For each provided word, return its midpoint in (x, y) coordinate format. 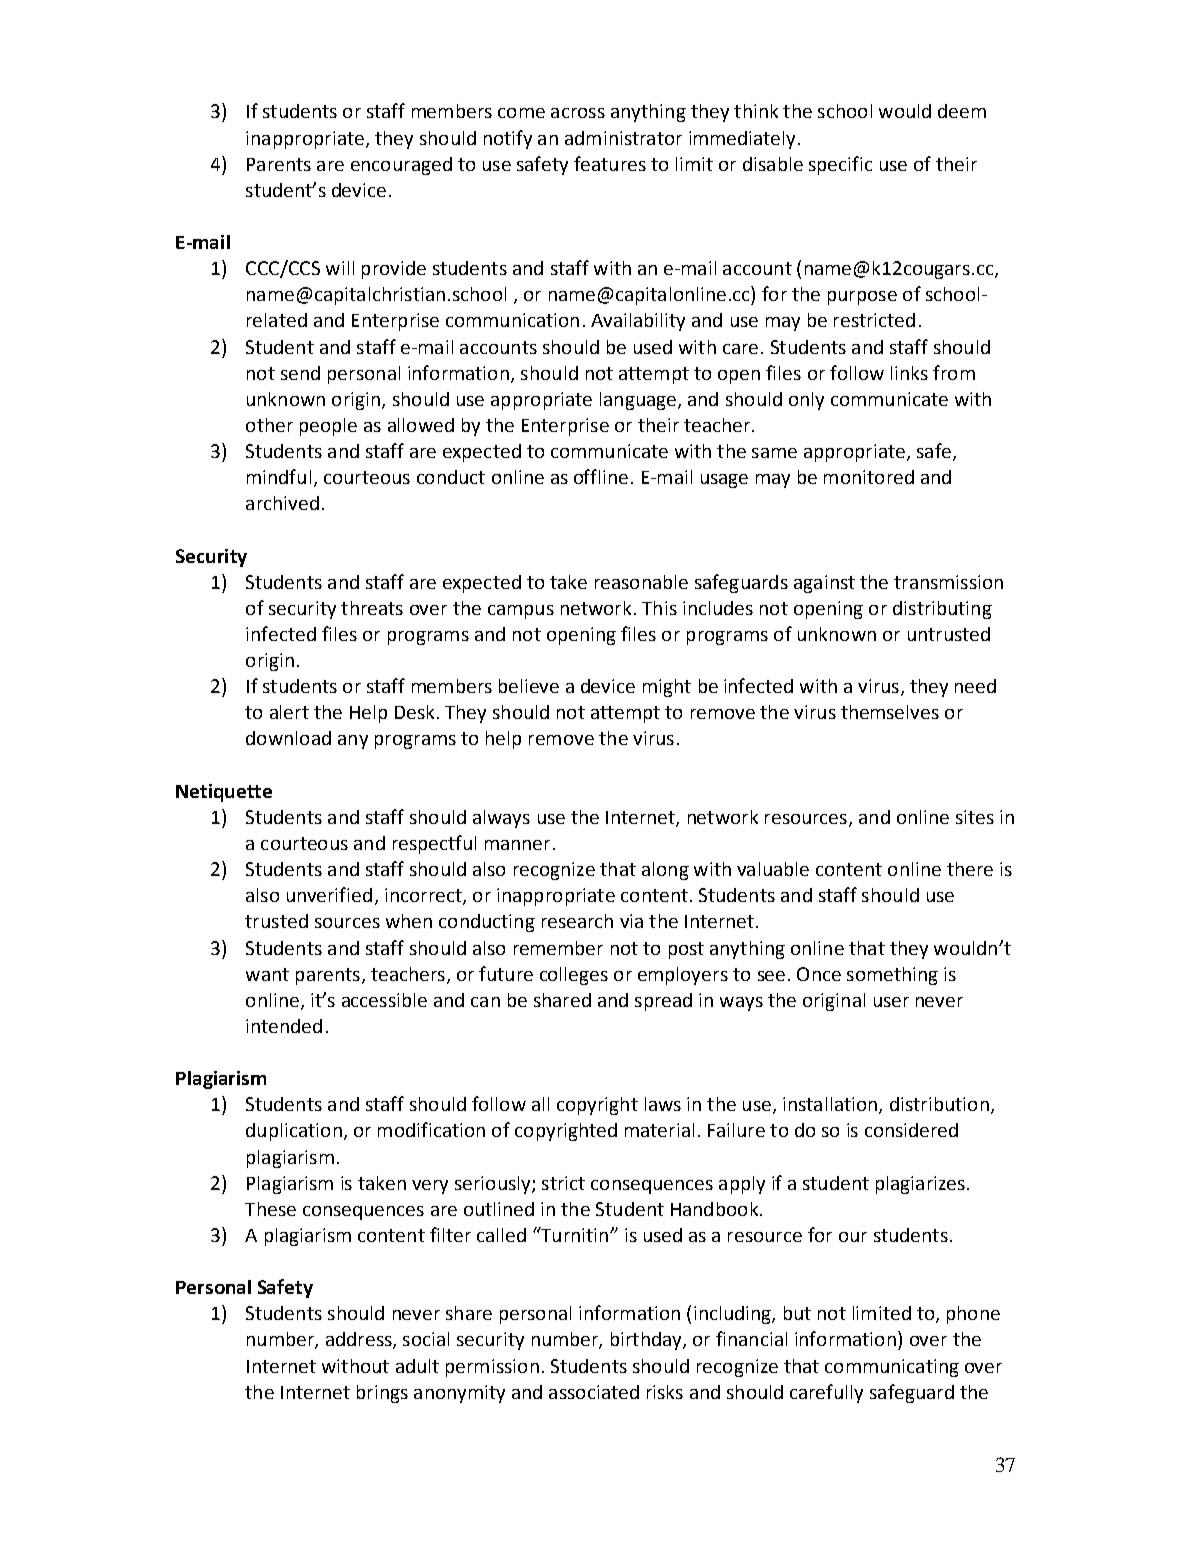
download (288, 738)
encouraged (401, 166)
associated (594, 1392)
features (610, 163)
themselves (890, 712)
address (360, 1340)
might (667, 688)
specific (840, 165)
